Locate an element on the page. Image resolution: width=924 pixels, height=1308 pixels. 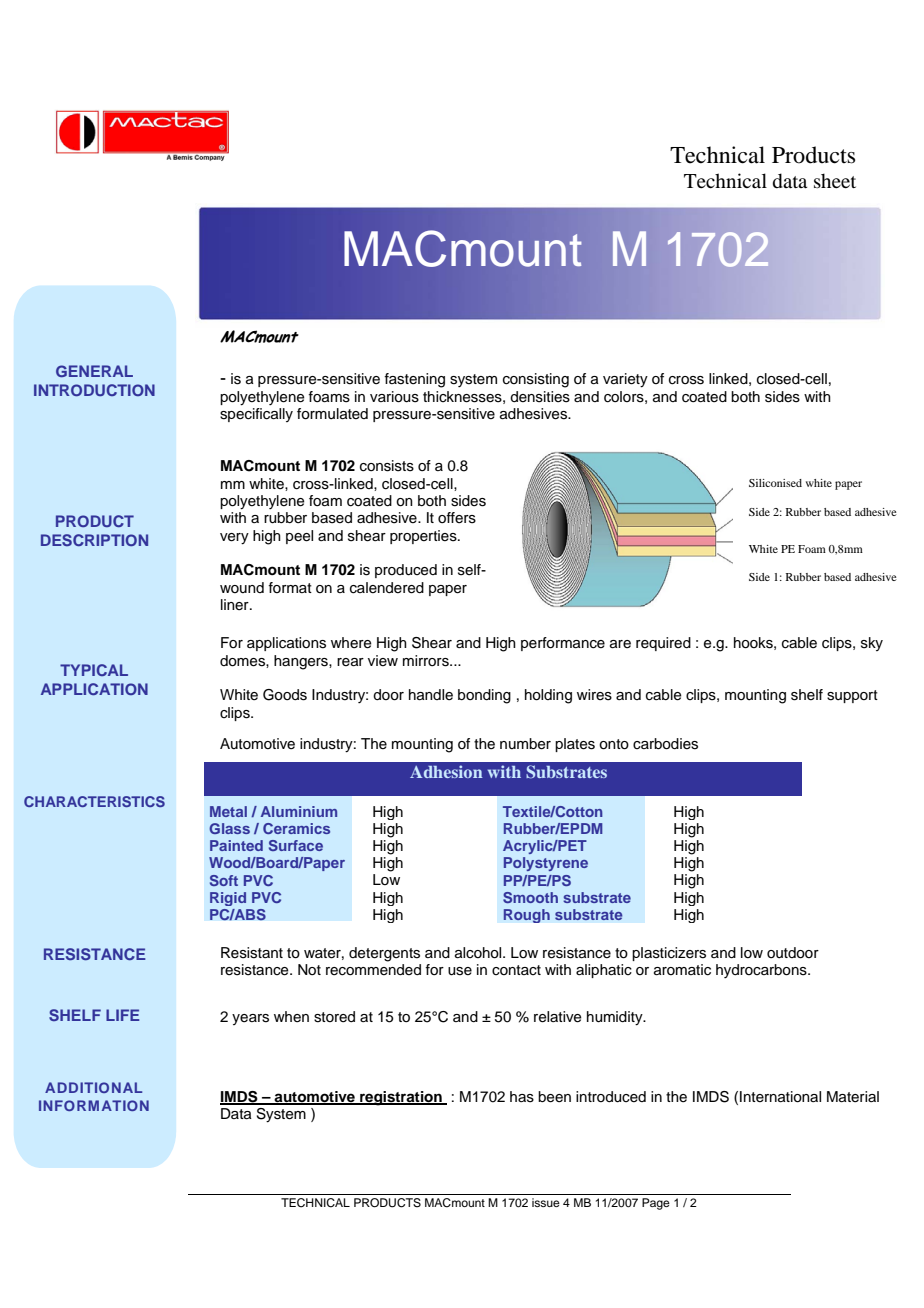
very is located at coordinates (234, 539).
